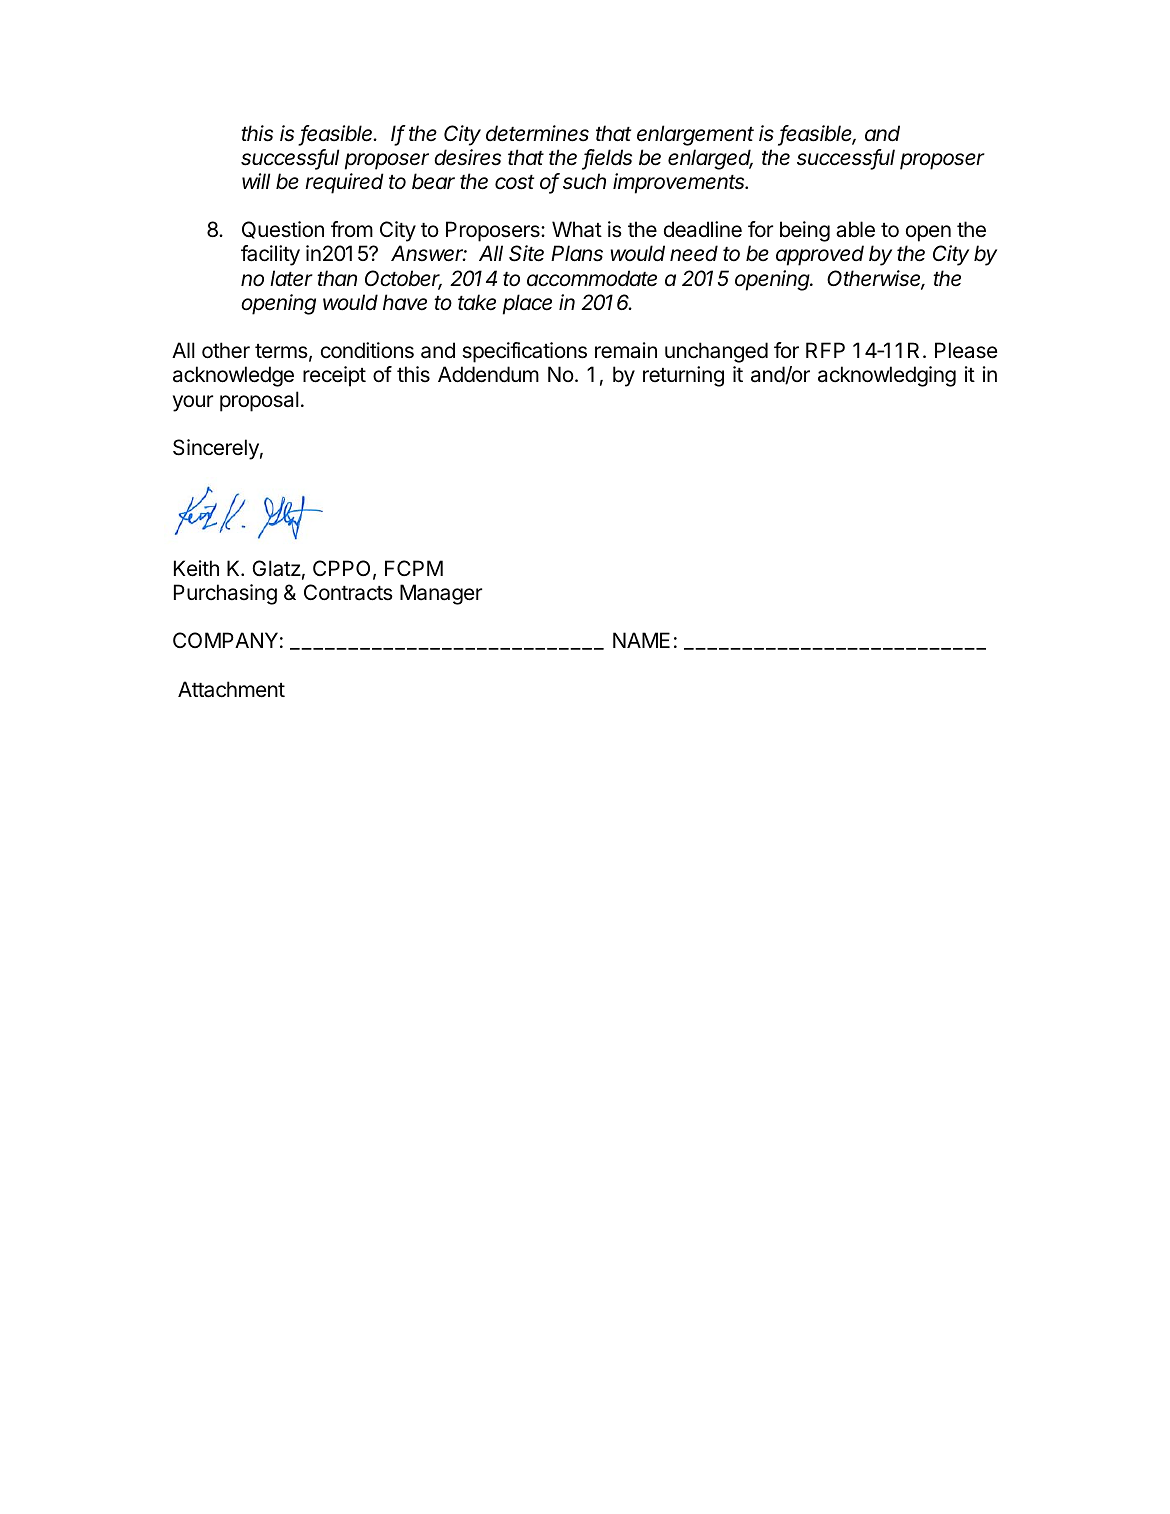 The height and width of the screenshot is (1514, 1170). Describe the element at coordinates (710, 159) in the screenshot. I see `enlarged` at that location.
